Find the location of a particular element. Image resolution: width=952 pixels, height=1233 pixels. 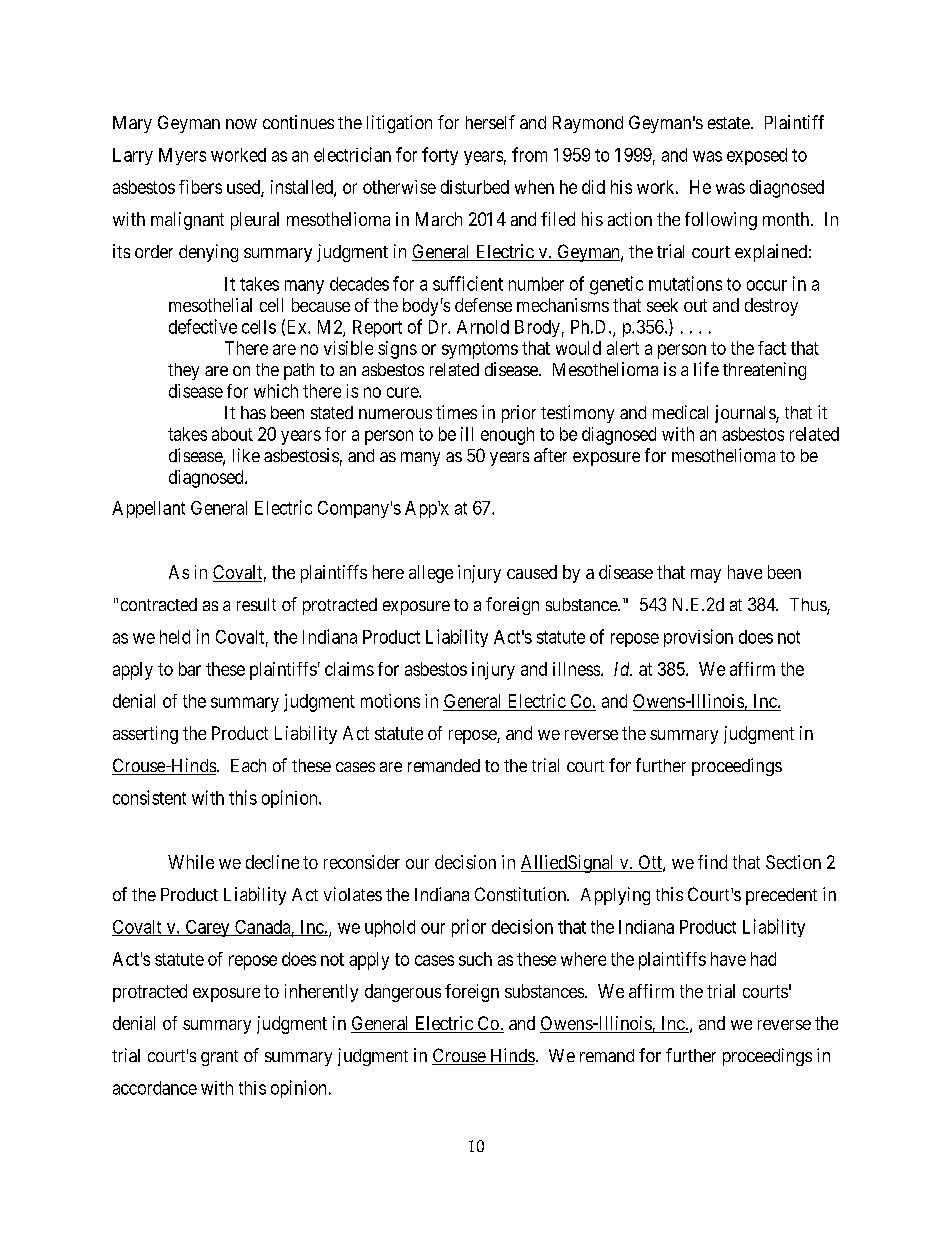

Each is located at coordinates (248, 765).
